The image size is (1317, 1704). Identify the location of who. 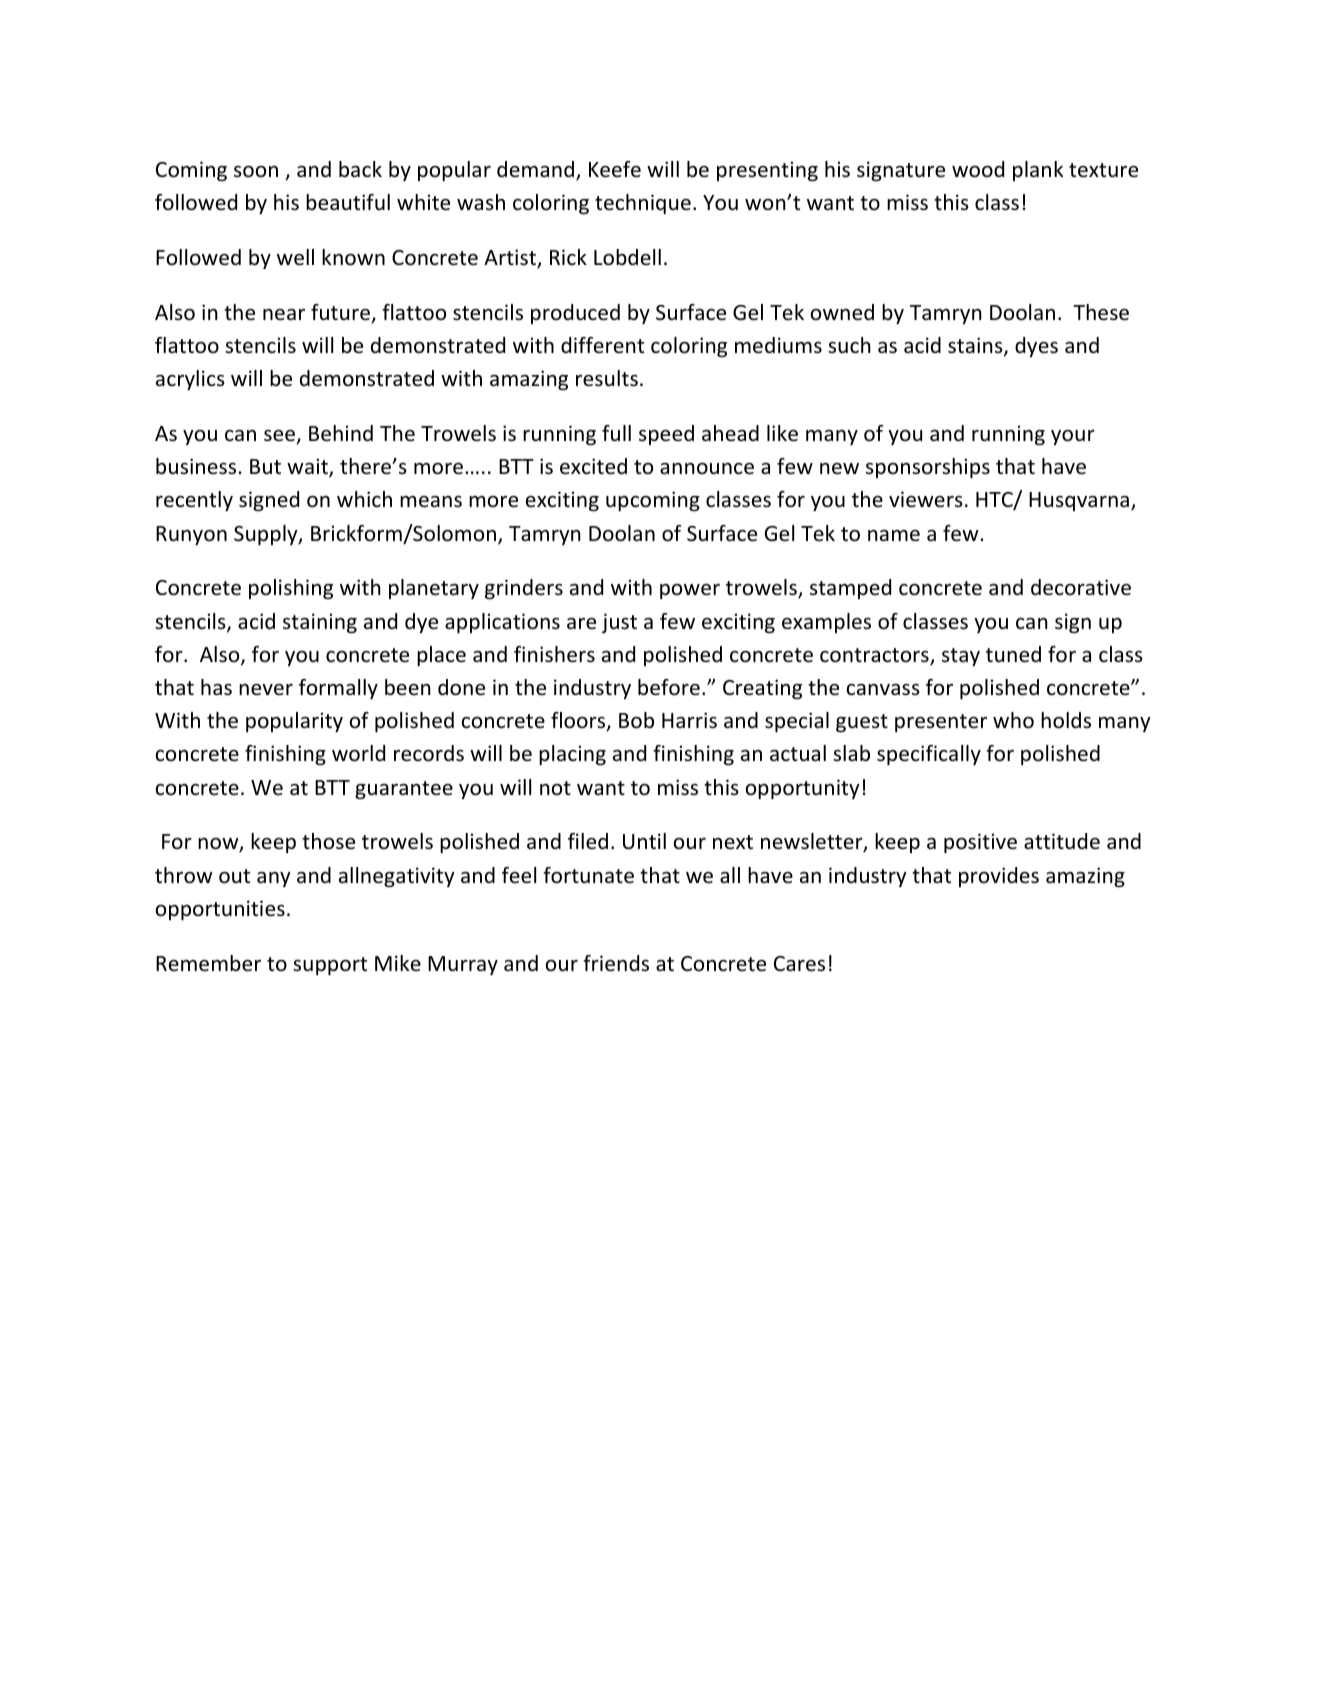
(1013, 720).
